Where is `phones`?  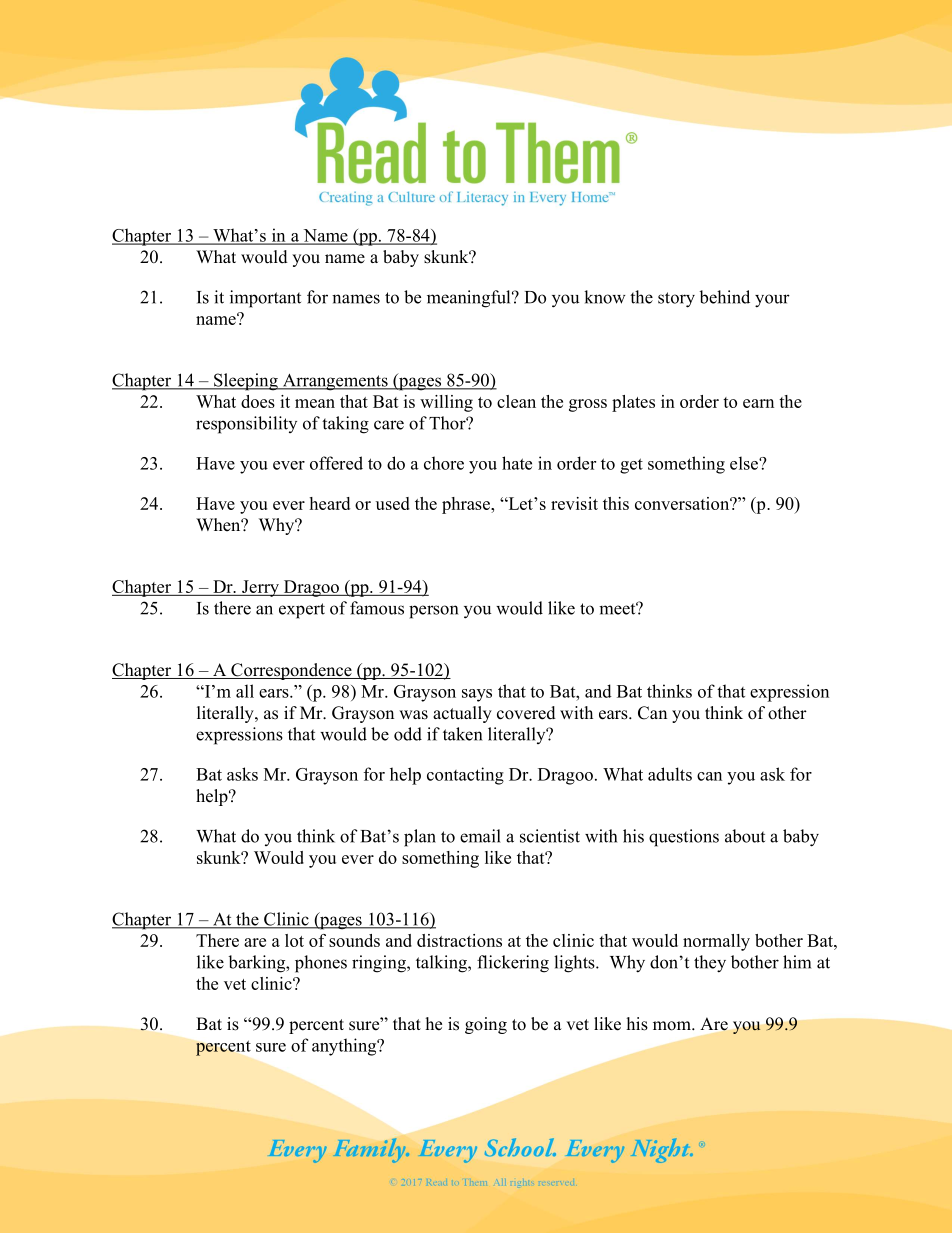
phones is located at coordinates (321, 964).
